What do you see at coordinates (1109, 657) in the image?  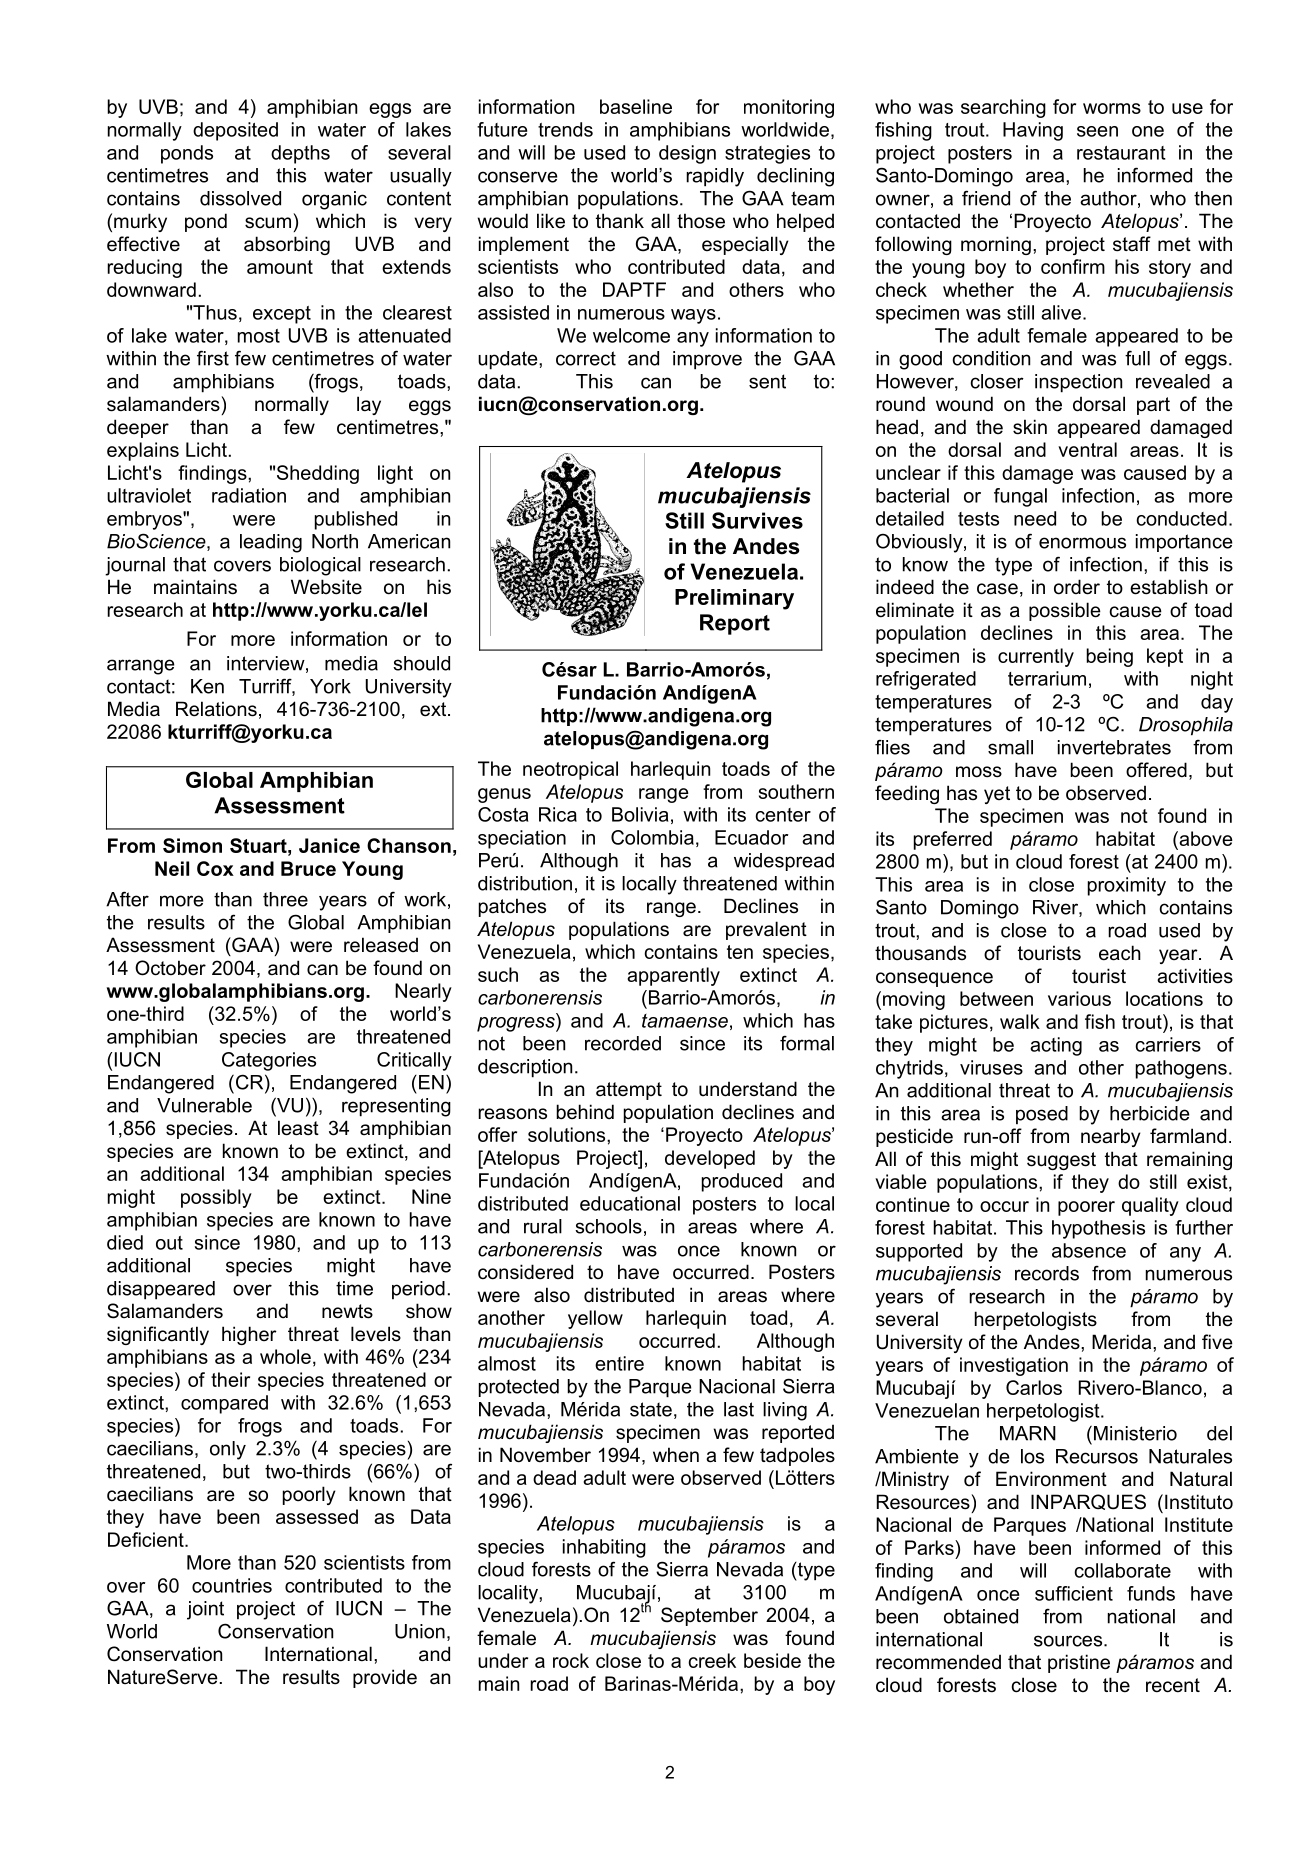 I see `being` at bounding box center [1109, 657].
